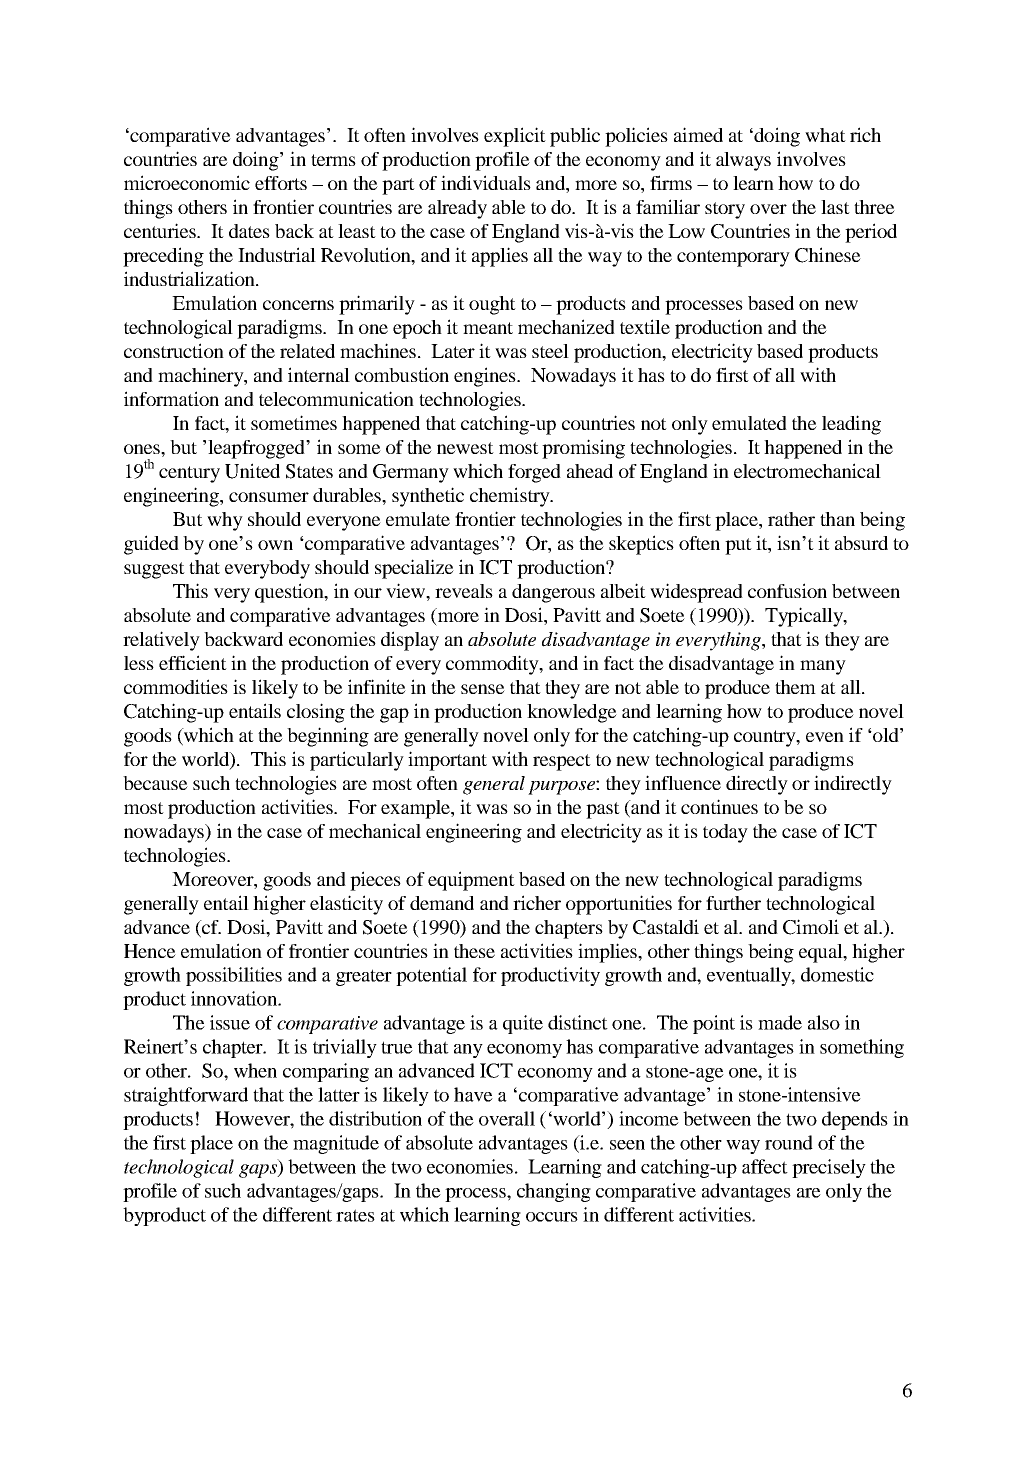 This page has width=1035, height=1464. Describe the element at coordinates (193, 662) in the page. I see `efficient` at that location.
